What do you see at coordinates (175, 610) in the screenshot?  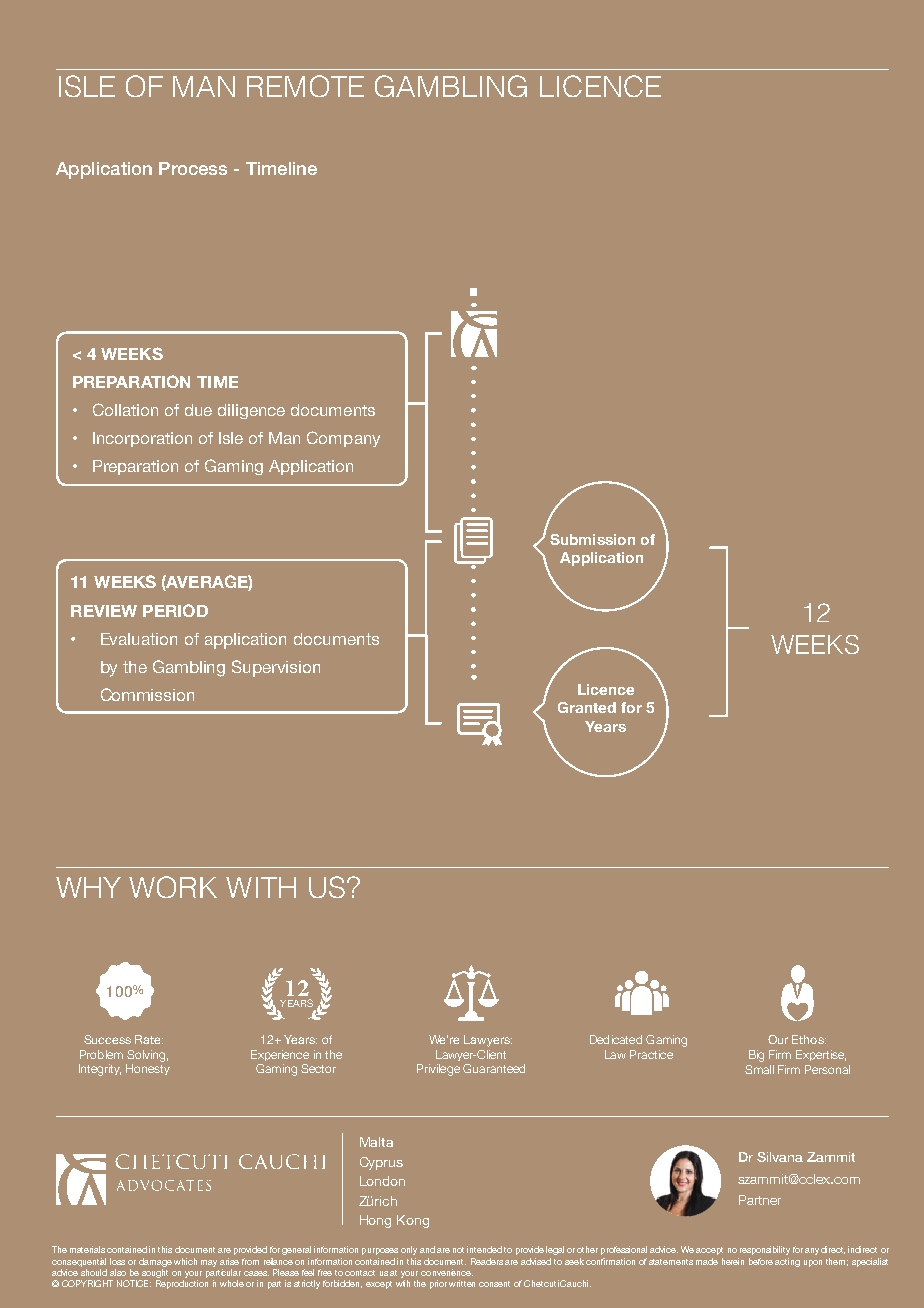 I see `PERIOD` at bounding box center [175, 610].
